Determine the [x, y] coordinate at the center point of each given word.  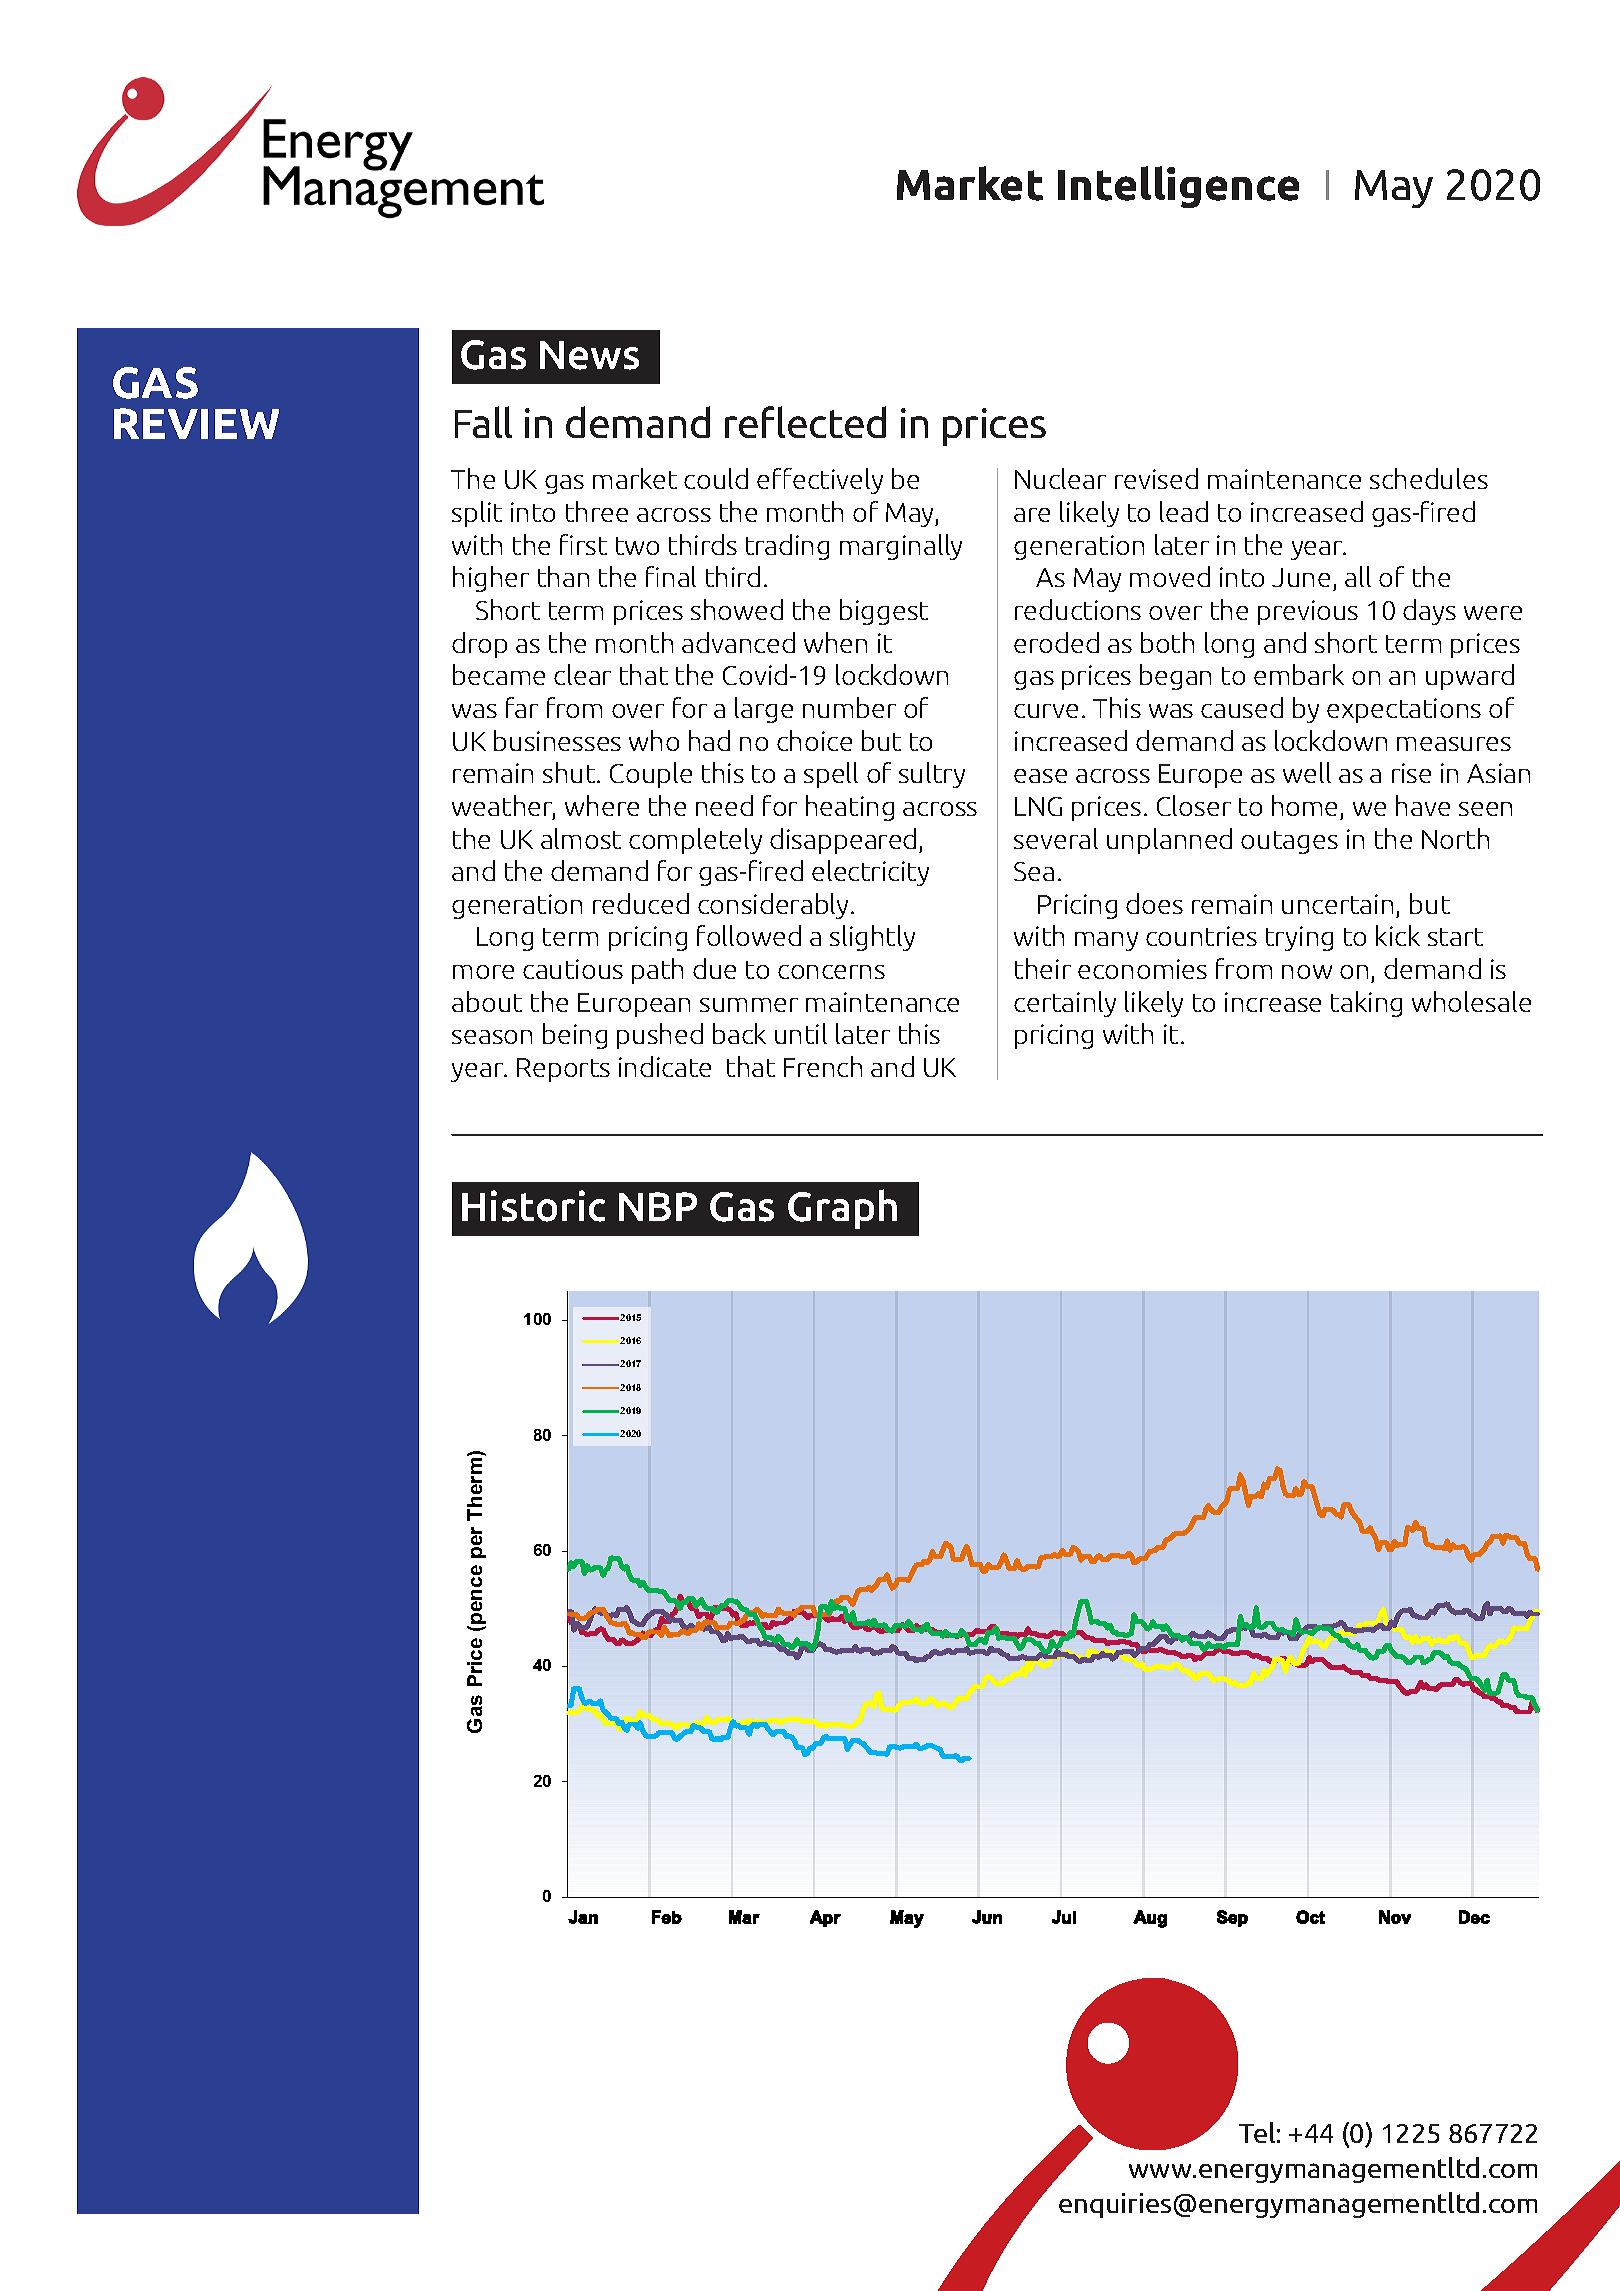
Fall [483, 422]
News [589, 355]
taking [1366, 1004]
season [492, 1037]
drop [479, 645]
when [835, 642]
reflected [805, 422]
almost [581, 838]
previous [1308, 612]
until [801, 1033]
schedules [1429, 478]
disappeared [843, 841]
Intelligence [1178, 187]
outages [1289, 842]
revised [1156, 478]
